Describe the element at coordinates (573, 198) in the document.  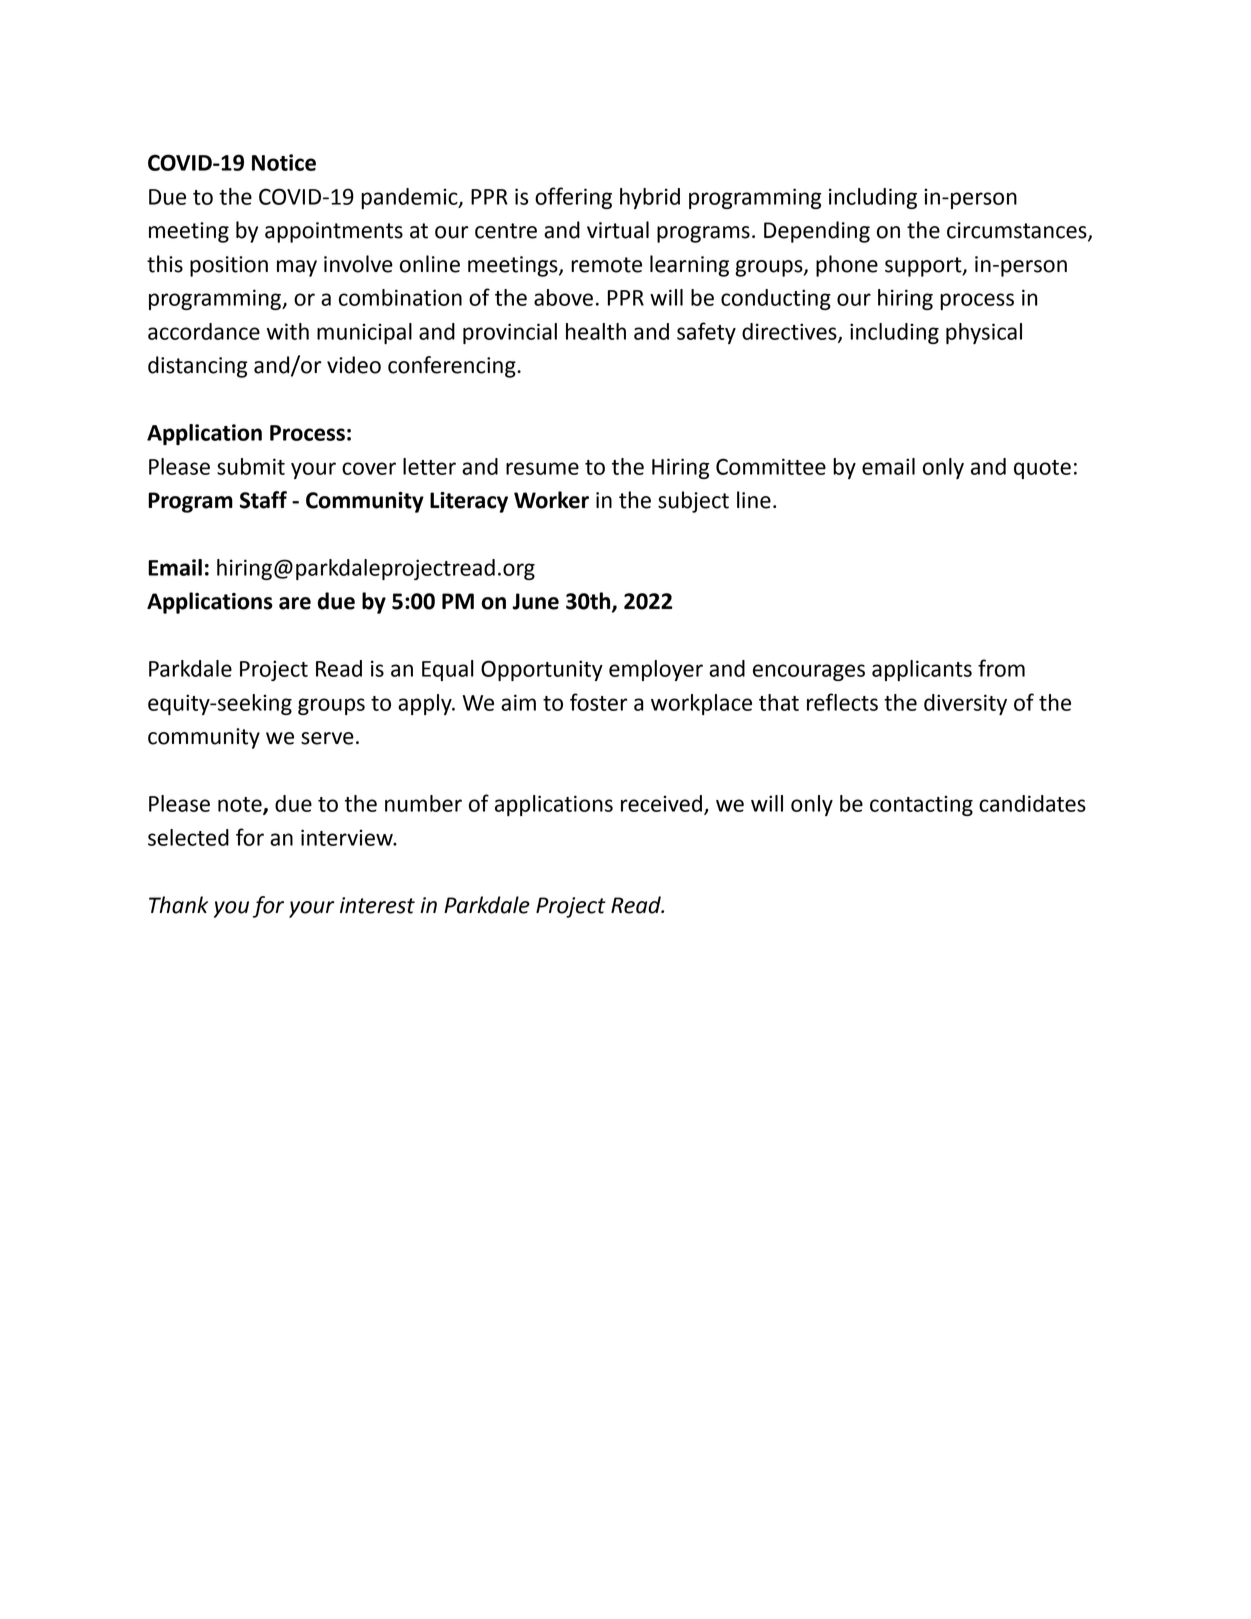
I see `offering` at that location.
